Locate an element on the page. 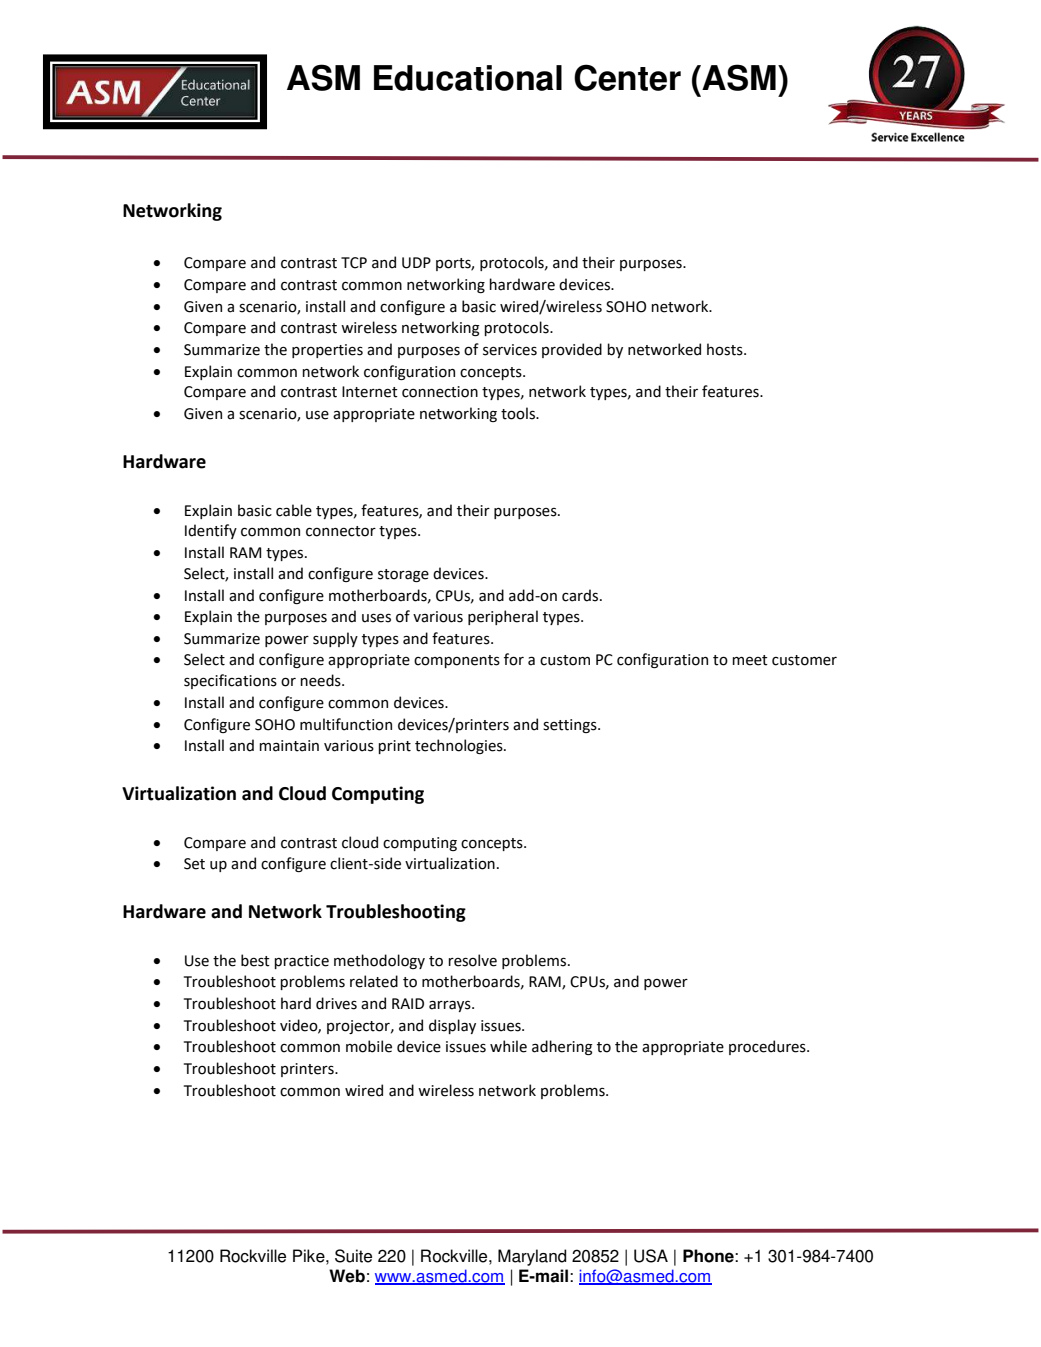 This image has width=1041, height=1347. while is located at coordinates (508, 1046).
